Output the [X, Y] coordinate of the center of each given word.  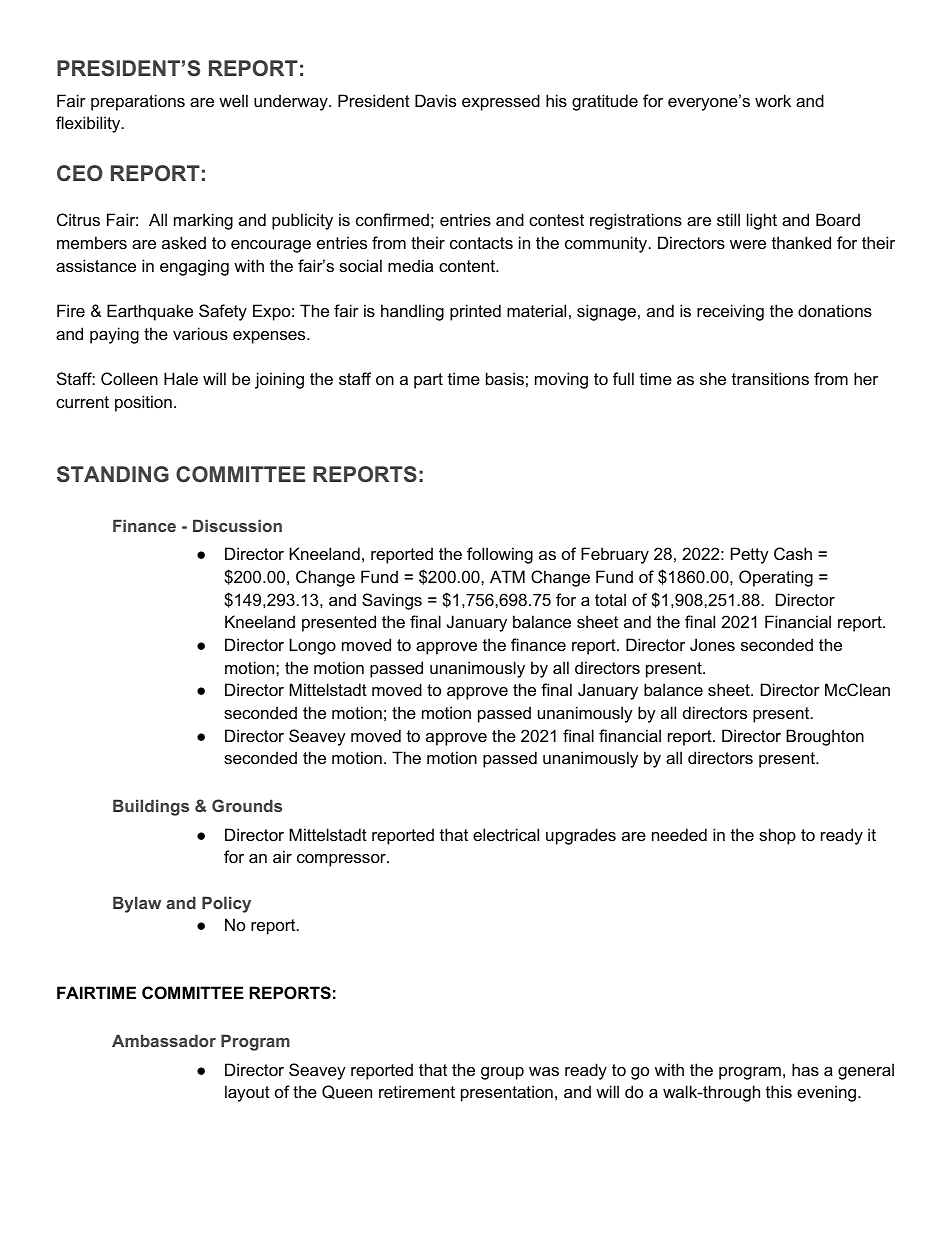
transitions [770, 378]
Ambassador [164, 1040]
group [502, 1073]
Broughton [825, 737]
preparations [138, 102]
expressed [501, 102]
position [143, 403]
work [773, 100]
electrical [506, 834]
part [428, 381]
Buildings [151, 807]
